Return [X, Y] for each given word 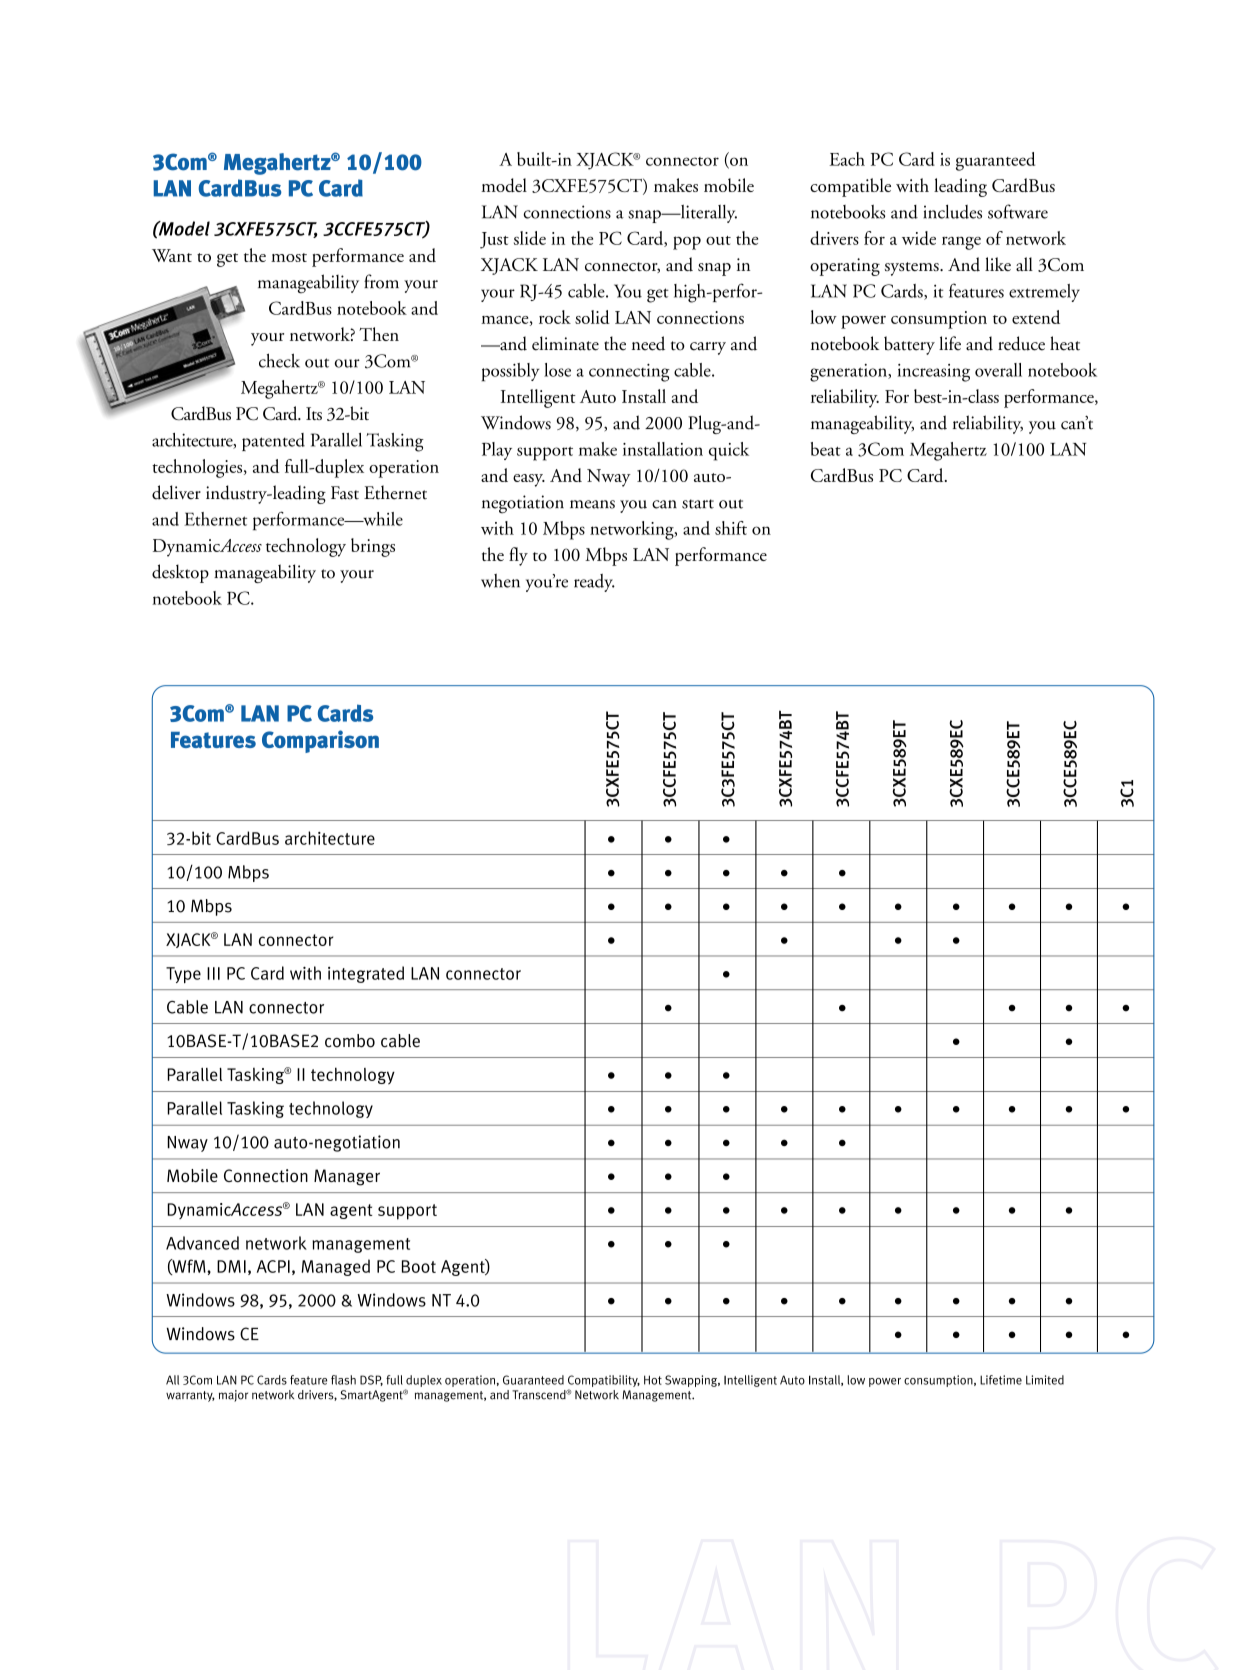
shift [731, 528]
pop [687, 243]
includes [952, 212]
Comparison [320, 741]
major [233, 1396]
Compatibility [604, 1381]
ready [594, 583]
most [289, 257]
